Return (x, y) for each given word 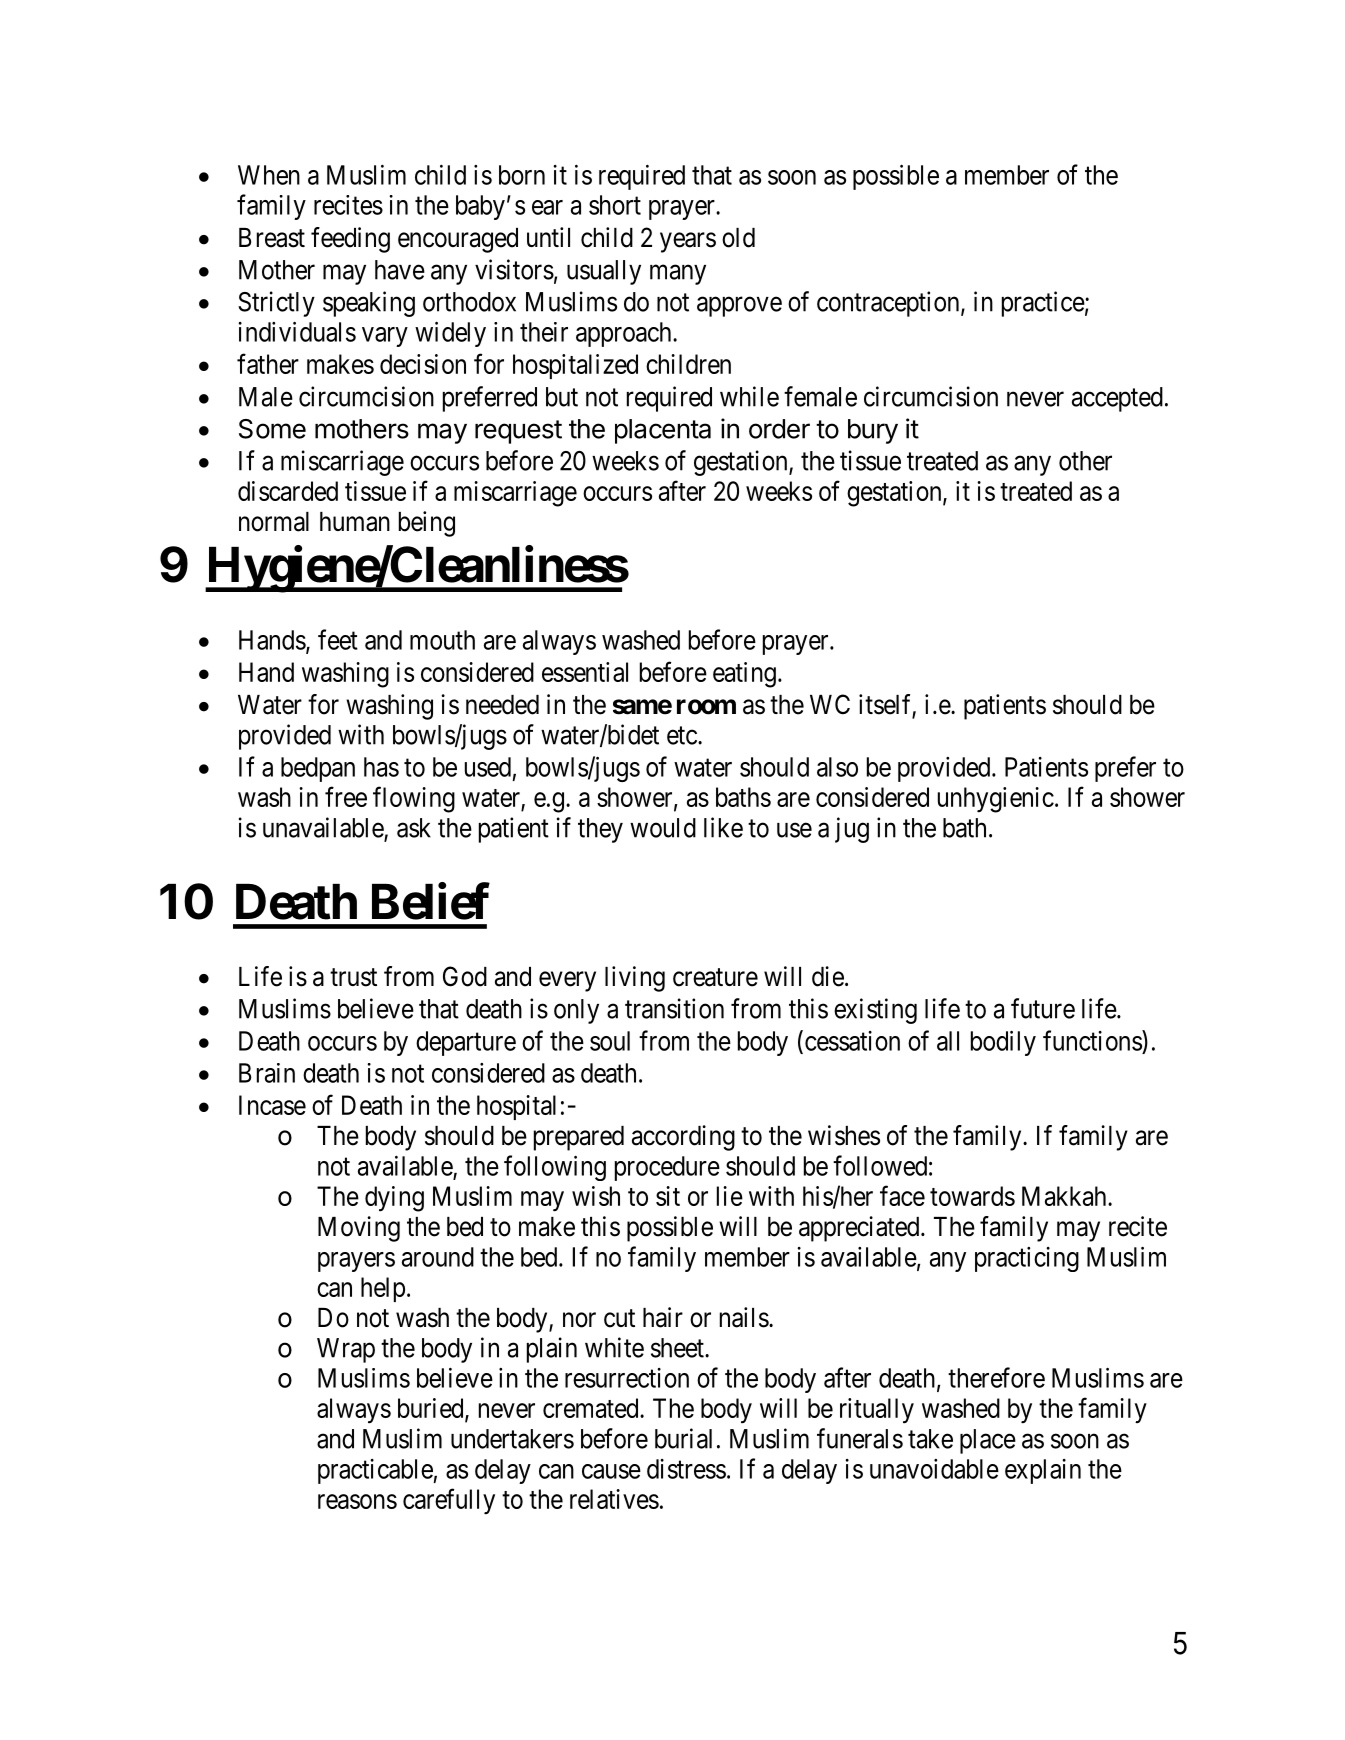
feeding (350, 240)
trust (353, 977)
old (738, 238)
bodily (1003, 1043)
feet (338, 639)
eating (744, 675)
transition (674, 1008)
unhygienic (996, 800)
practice (1043, 304)
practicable (376, 1471)
